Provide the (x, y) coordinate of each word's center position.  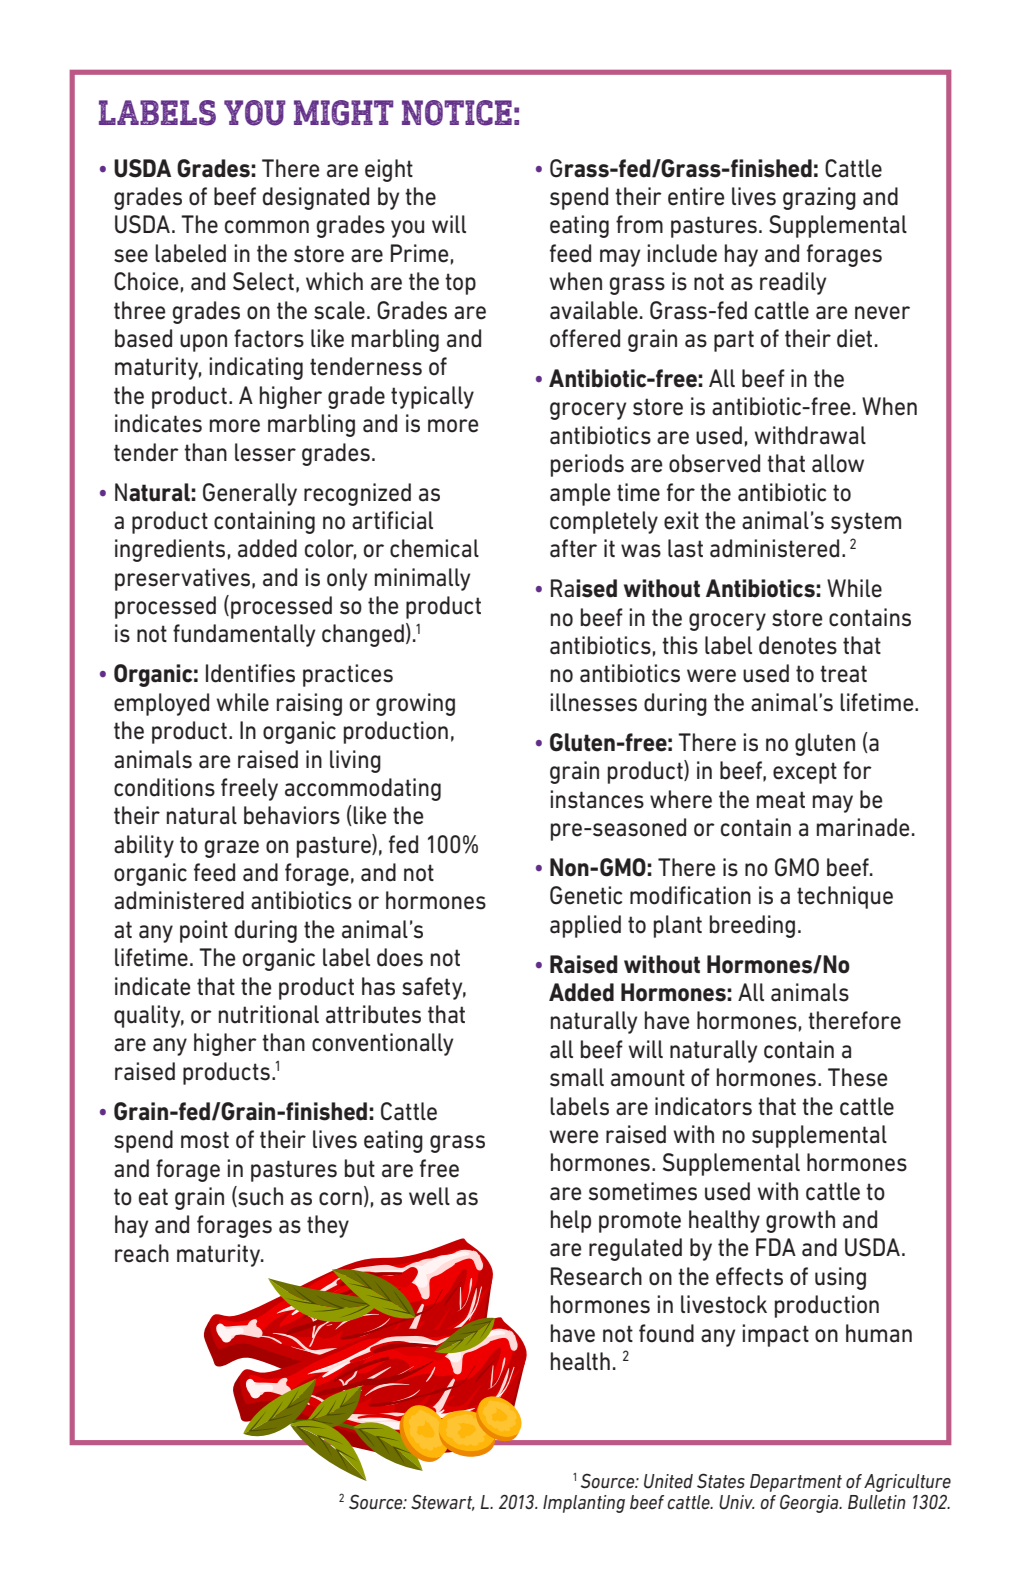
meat (781, 800)
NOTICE (457, 113)
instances (597, 799)
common (267, 227)
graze (231, 849)
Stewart (443, 1502)
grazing (819, 198)
